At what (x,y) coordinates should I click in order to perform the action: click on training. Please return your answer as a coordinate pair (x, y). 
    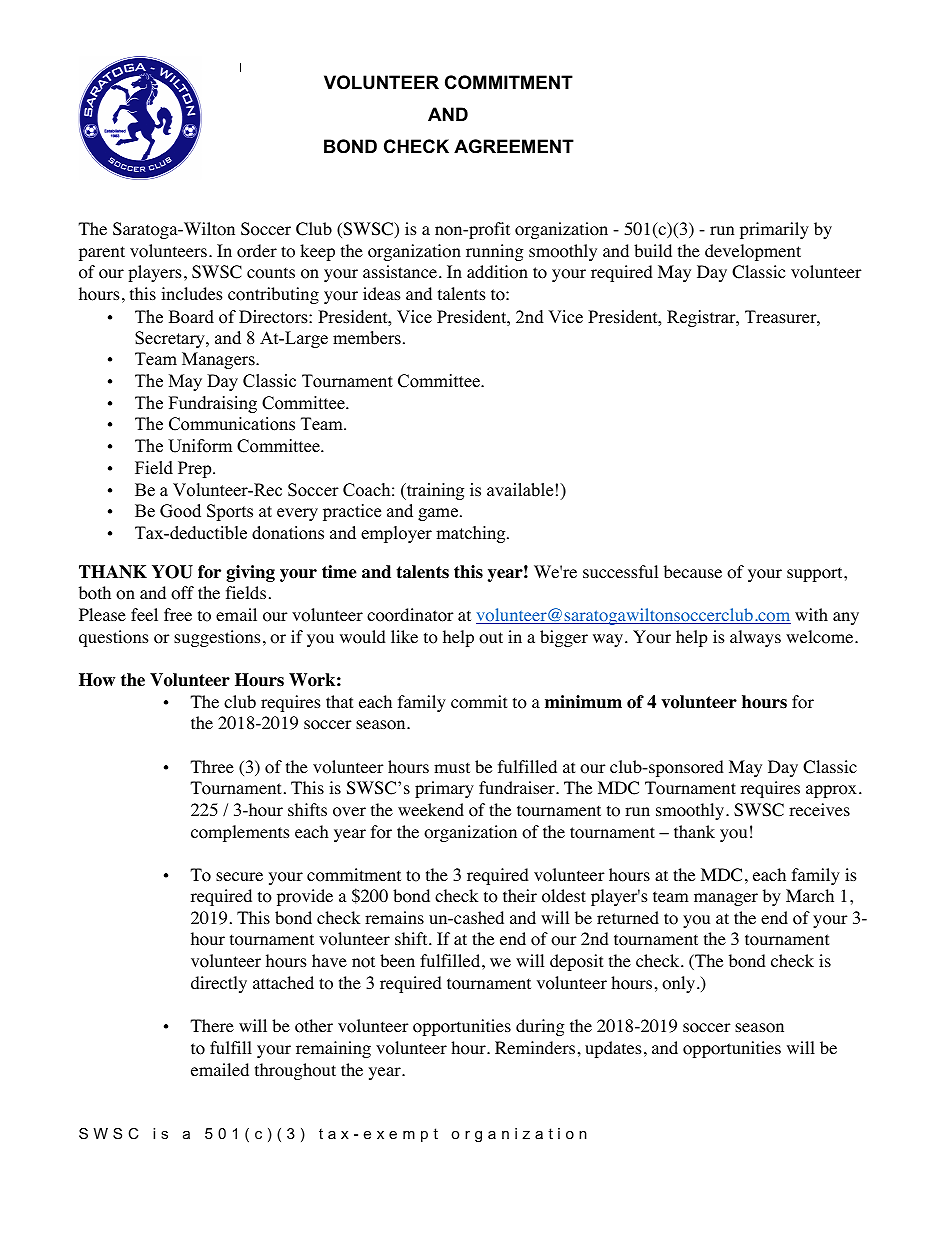
    Looking at the image, I should click on (434, 491).
